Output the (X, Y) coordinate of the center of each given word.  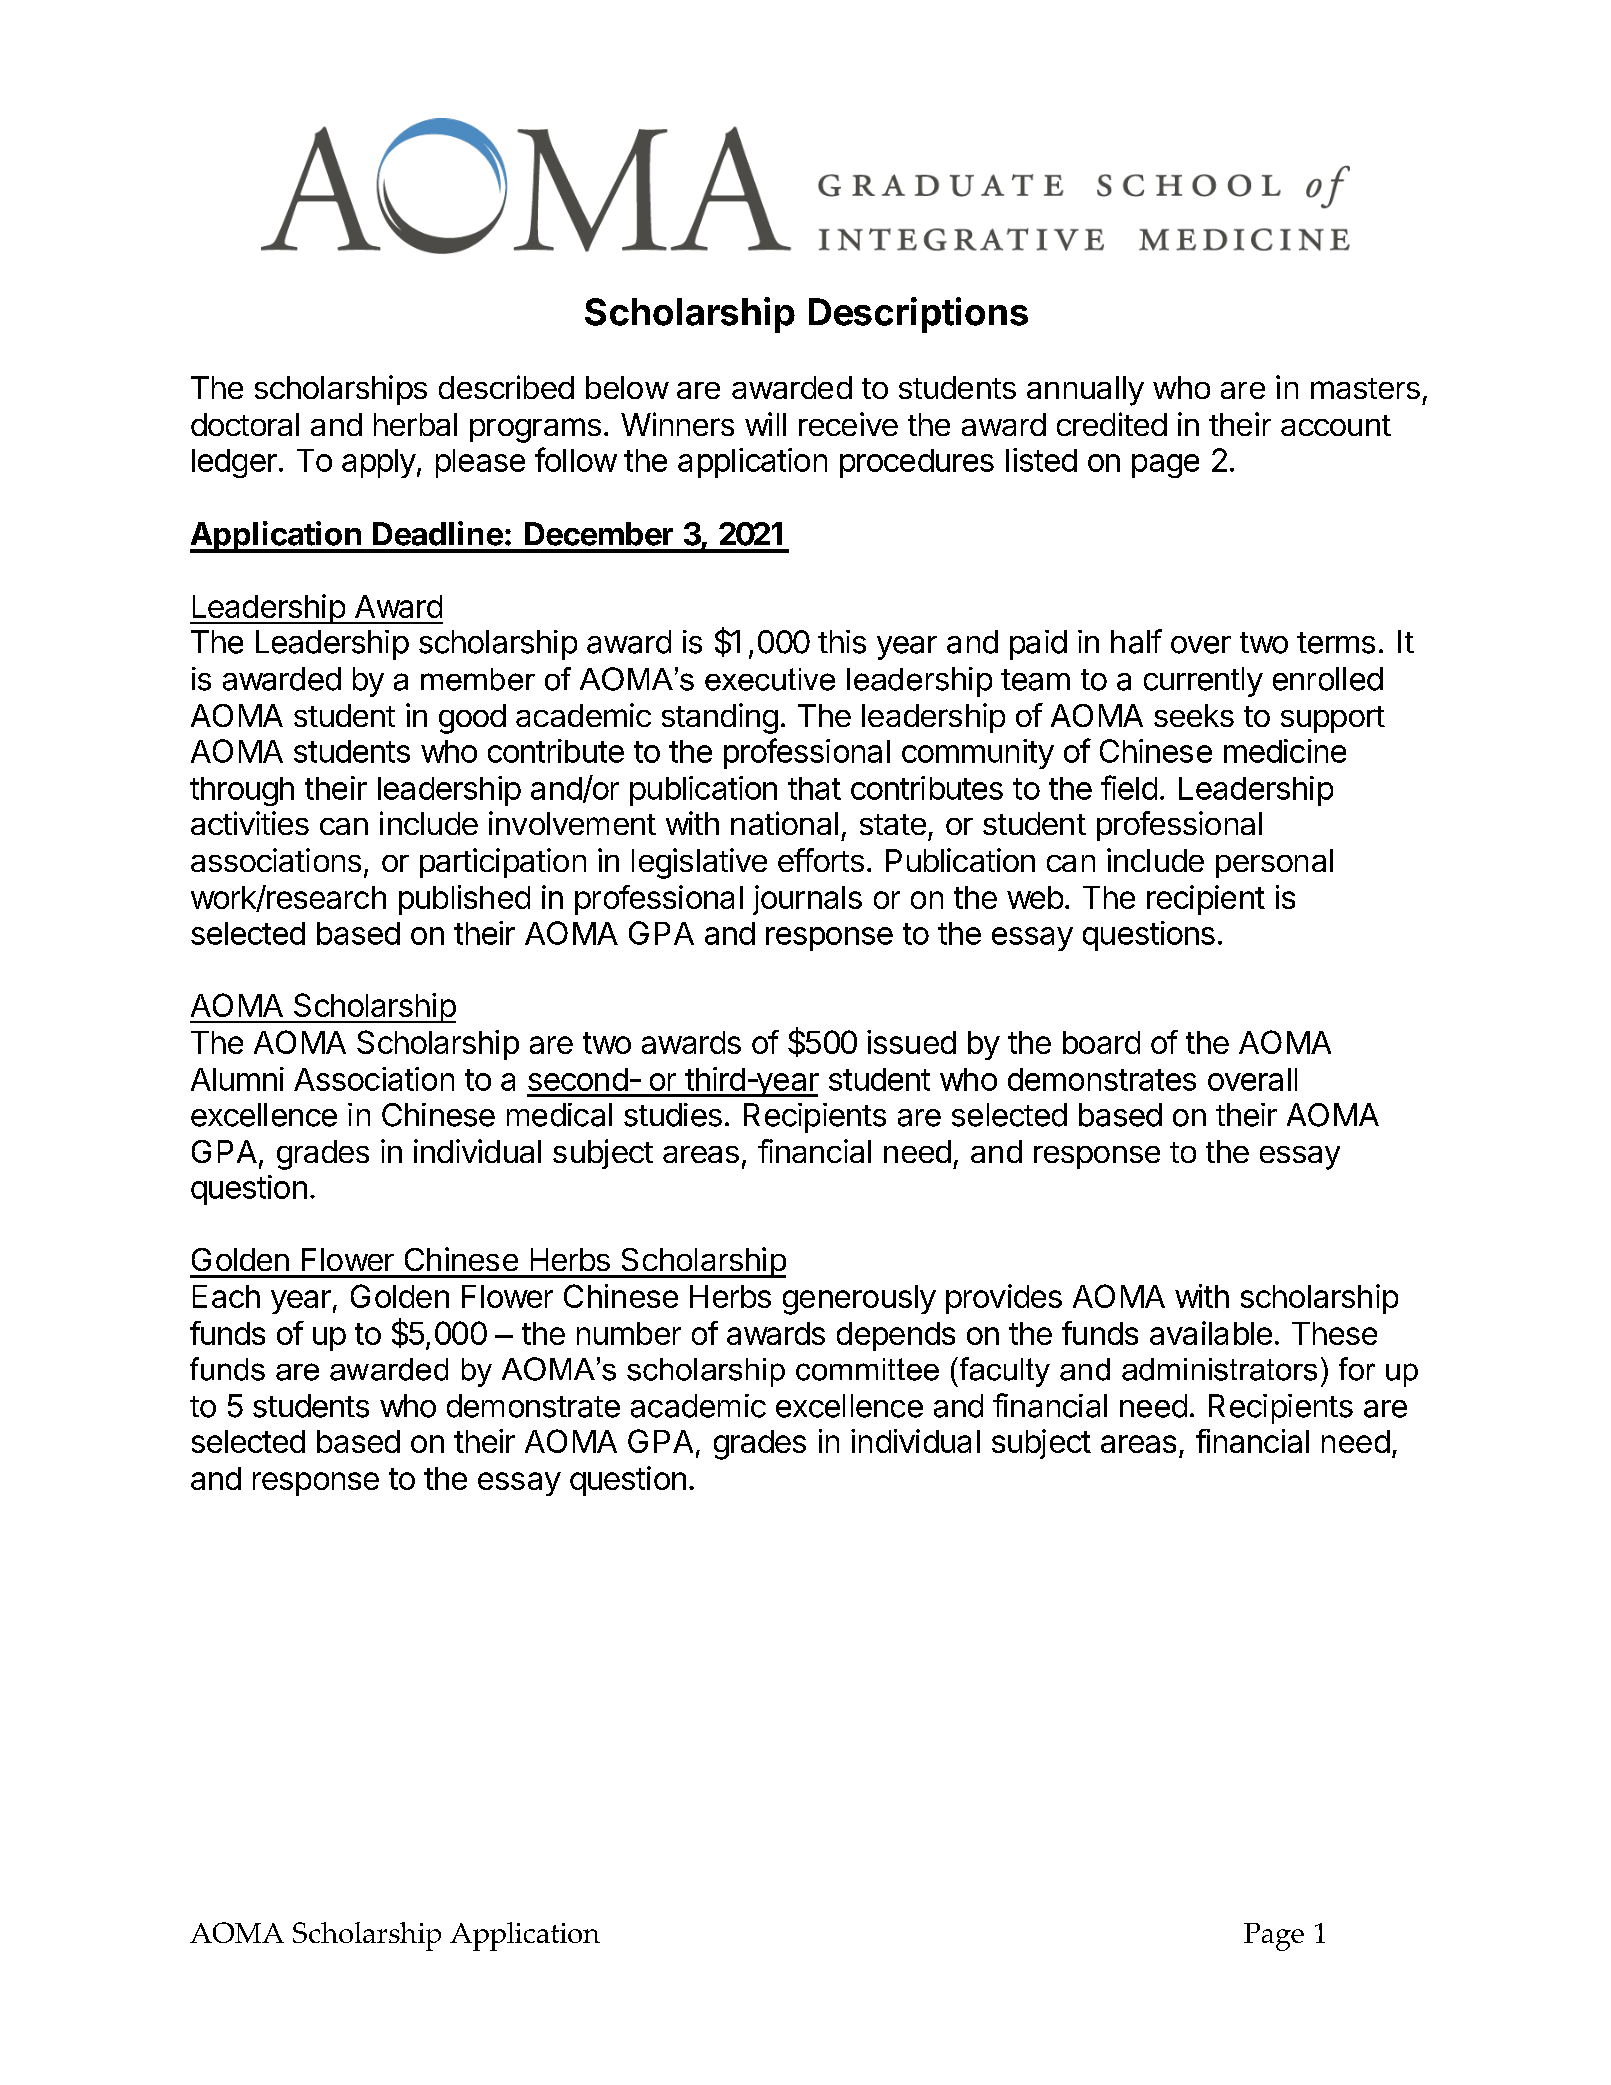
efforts (821, 860)
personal (1274, 863)
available (1211, 1333)
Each (226, 1296)
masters (1365, 388)
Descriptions (918, 315)
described (506, 387)
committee (867, 1369)
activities (250, 823)
